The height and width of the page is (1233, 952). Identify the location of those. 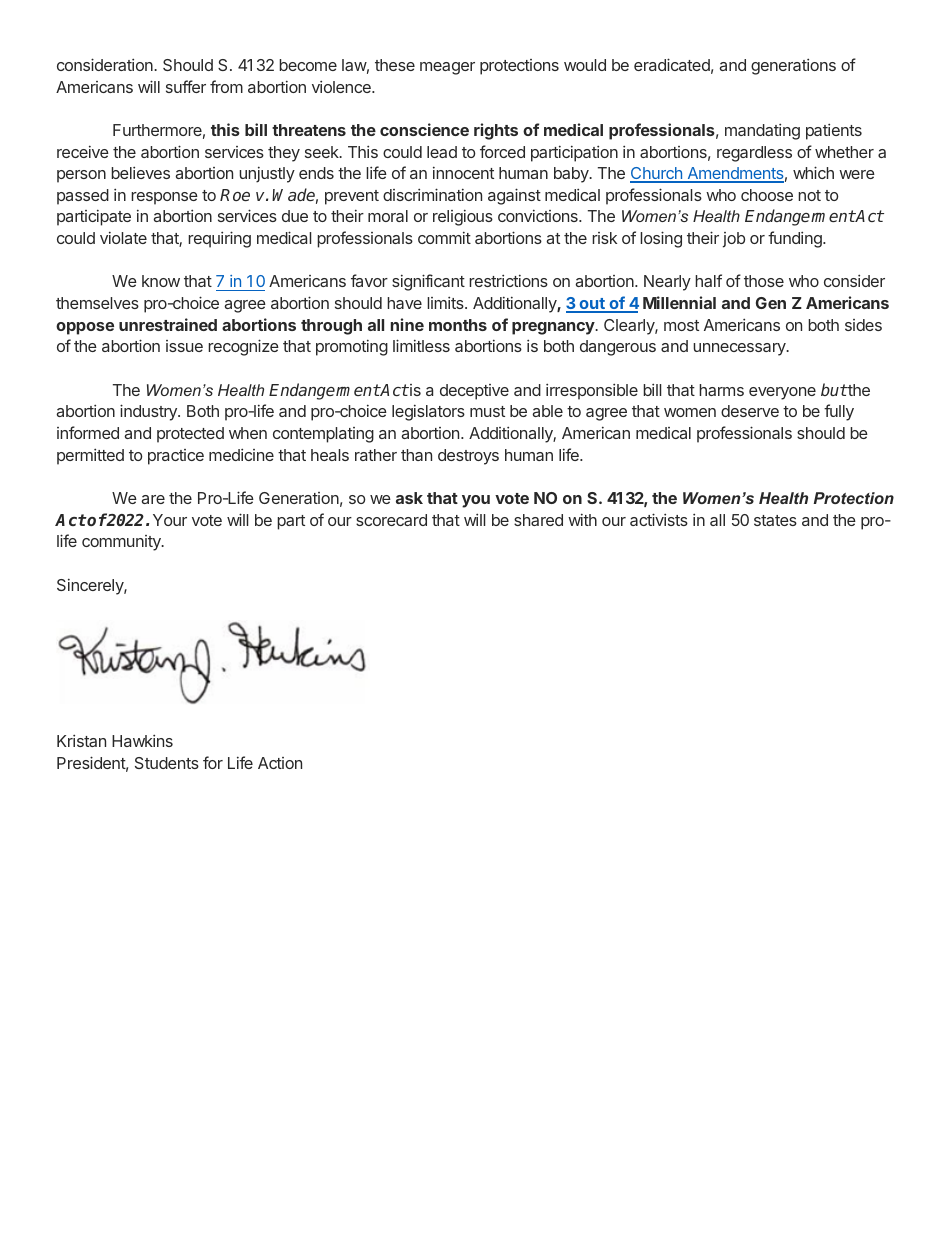
(764, 281).
